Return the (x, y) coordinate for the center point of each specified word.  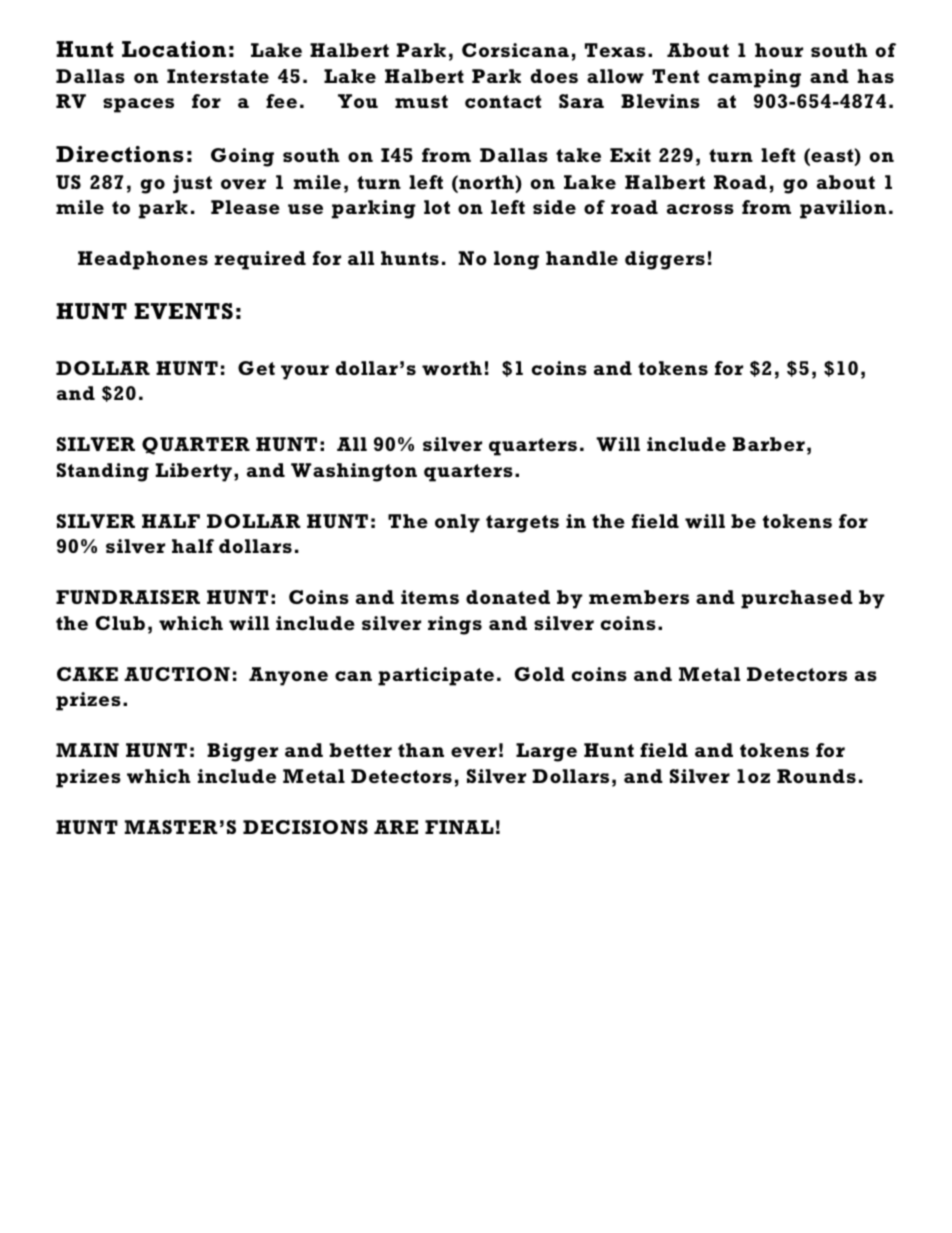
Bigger (242, 752)
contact (503, 101)
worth (452, 368)
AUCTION (177, 674)
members (639, 597)
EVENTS (183, 311)
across (700, 209)
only (457, 523)
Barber (769, 444)
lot (437, 207)
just (192, 184)
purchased (797, 599)
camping (754, 78)
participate (436, 676)
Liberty (194, 472)
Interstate (218, 76)
